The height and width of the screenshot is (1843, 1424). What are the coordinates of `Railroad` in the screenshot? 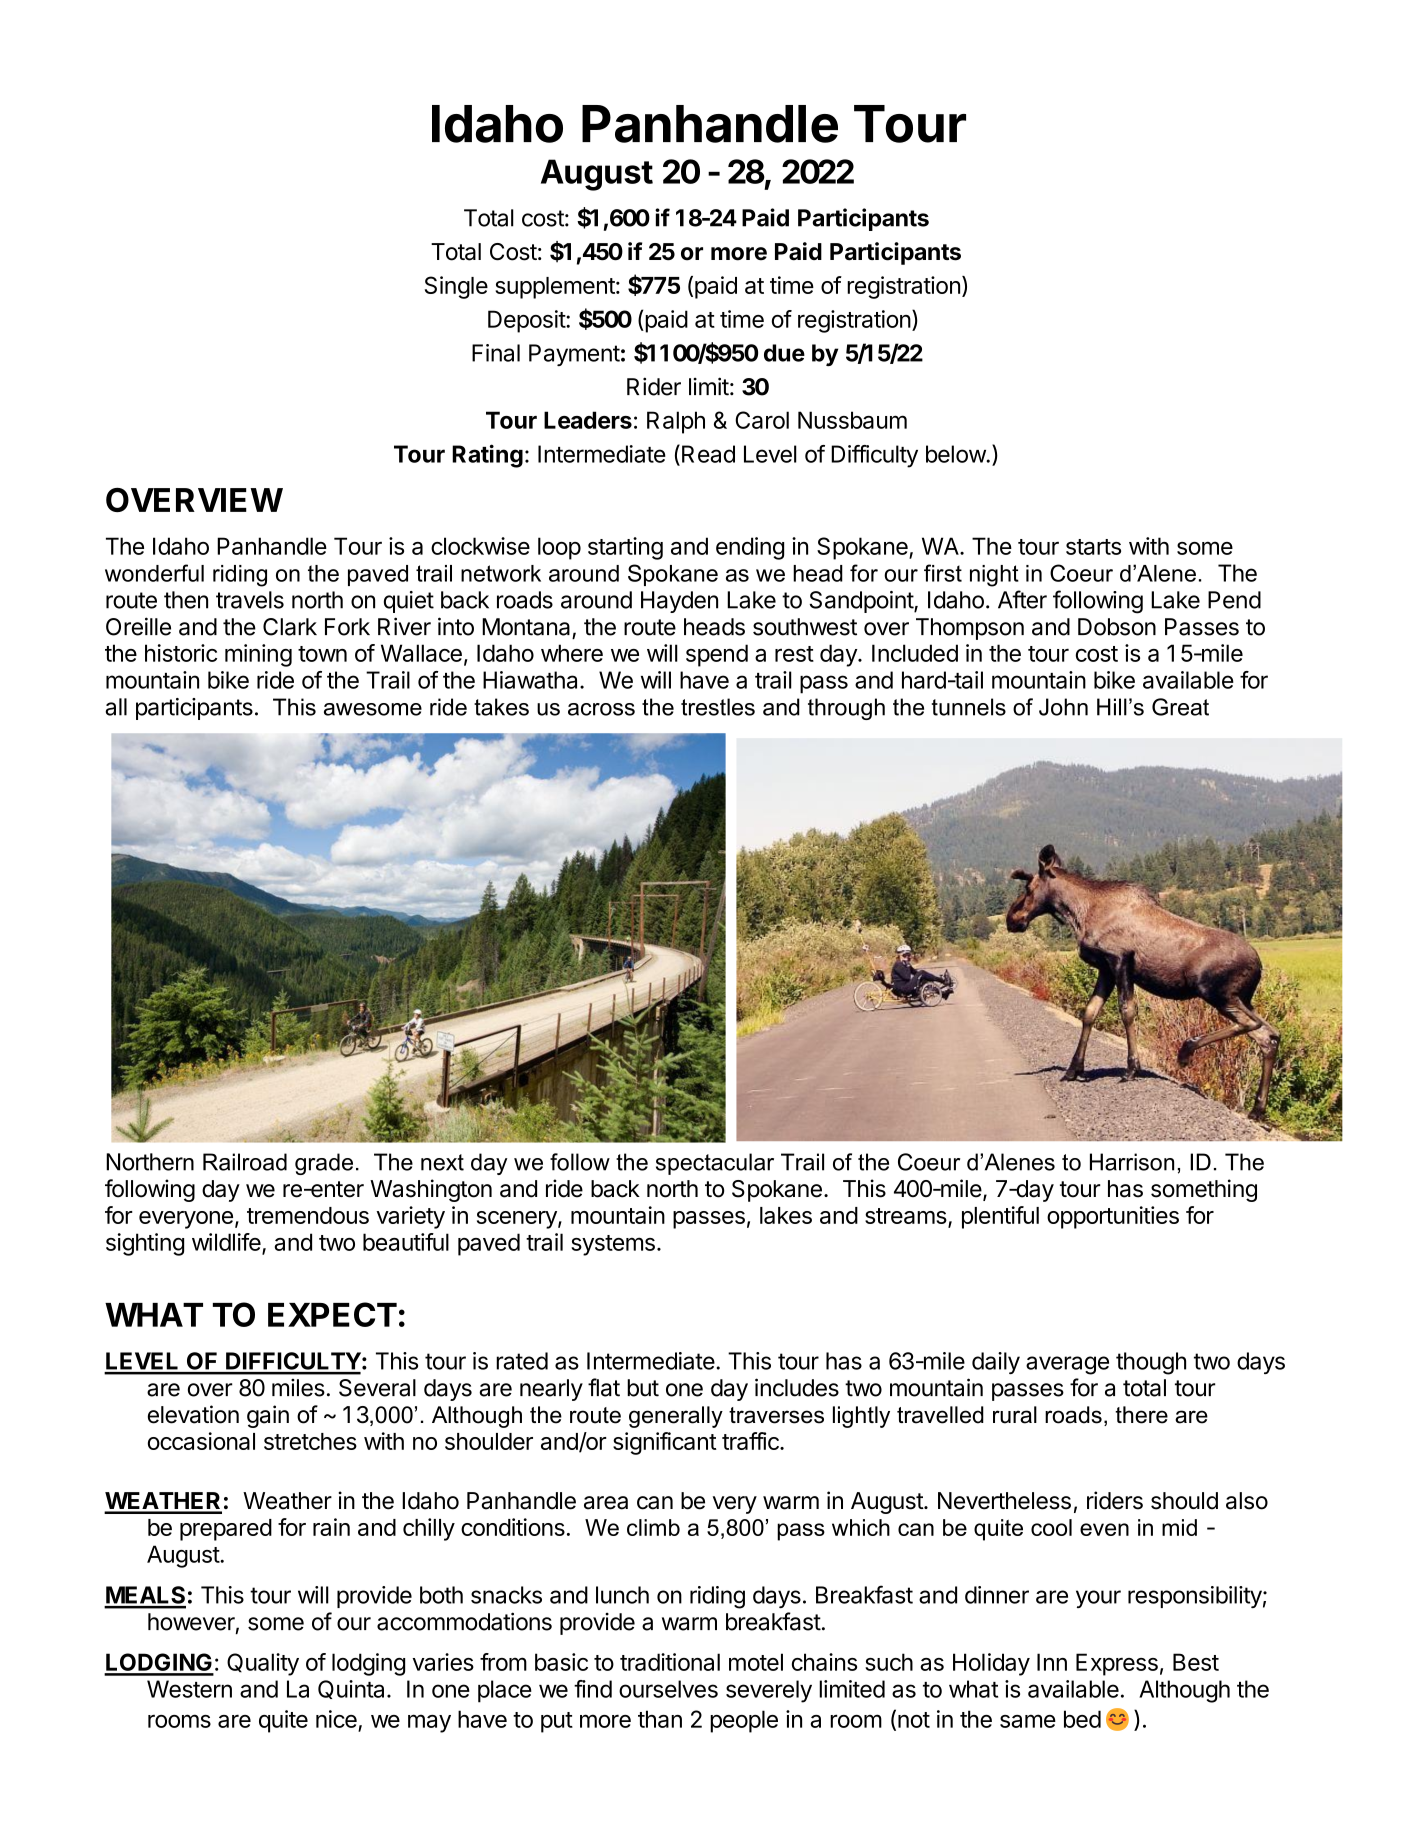 It's located at (245, 1162).
